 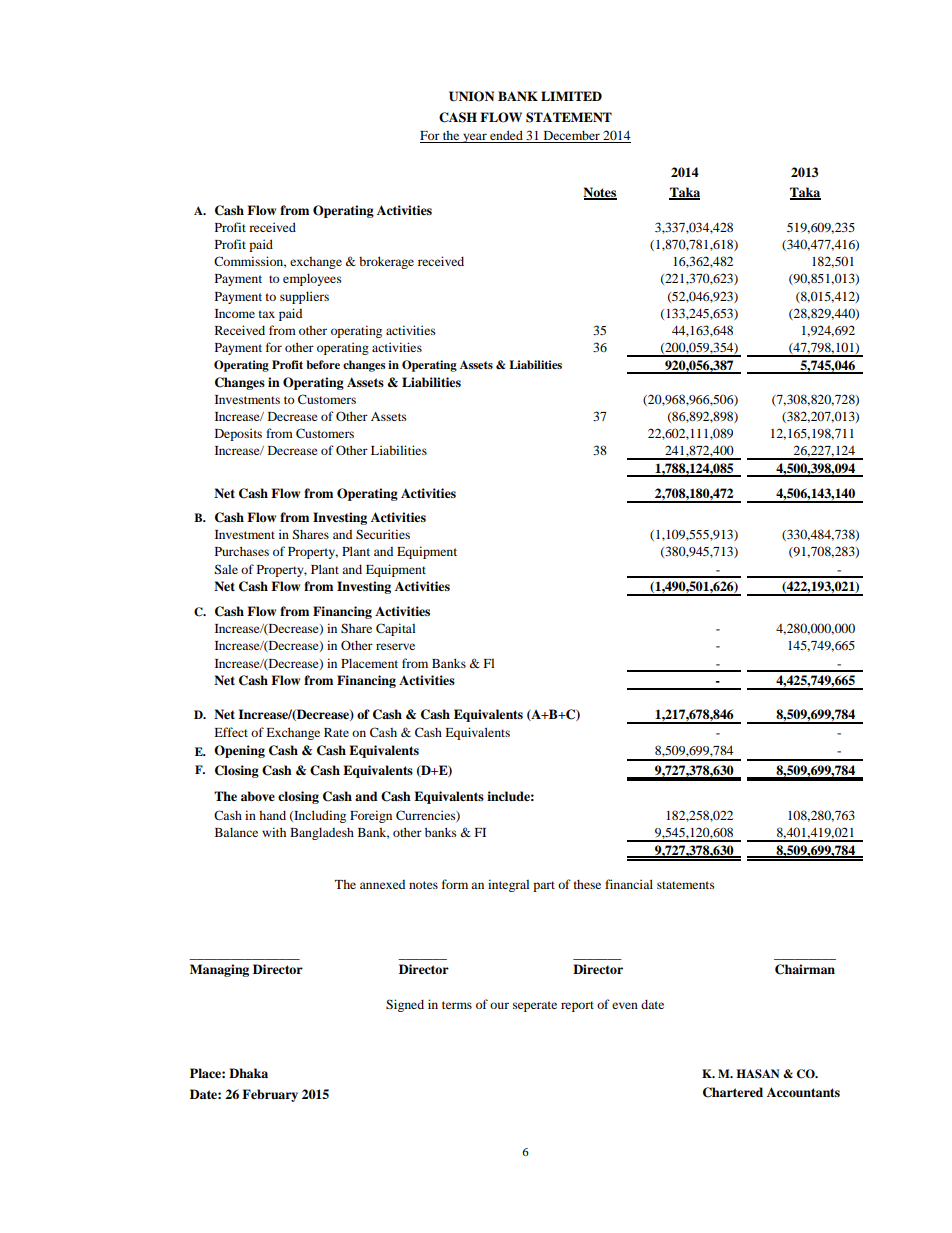 What do you see at coordinates (629, 884) in the page?
I see `financial` at bounding box center [629, 884].
